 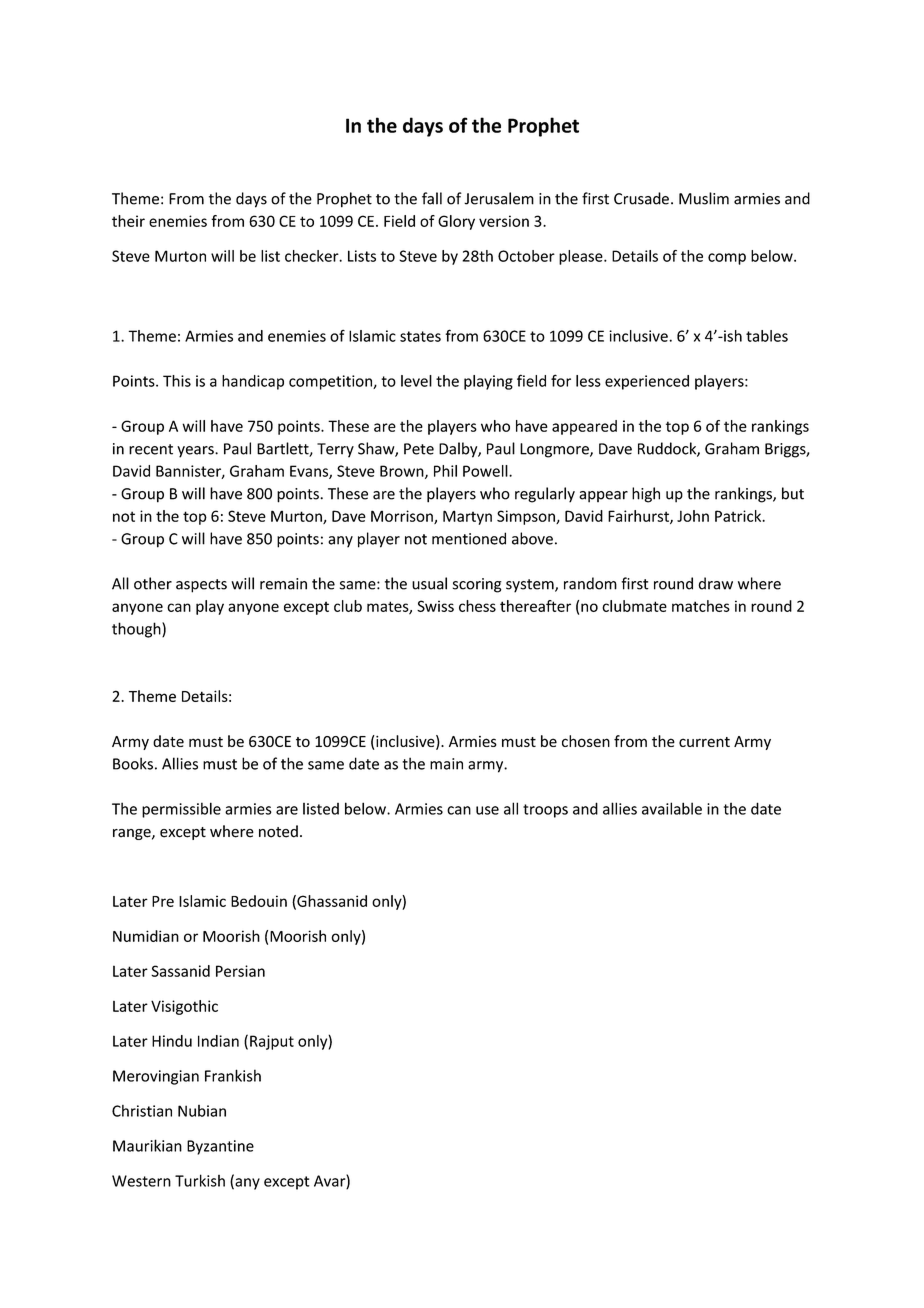 What do you see at coordinates (704, 198) in the screenshot?
I see `Muslim` at bounding box center [704, 198].
